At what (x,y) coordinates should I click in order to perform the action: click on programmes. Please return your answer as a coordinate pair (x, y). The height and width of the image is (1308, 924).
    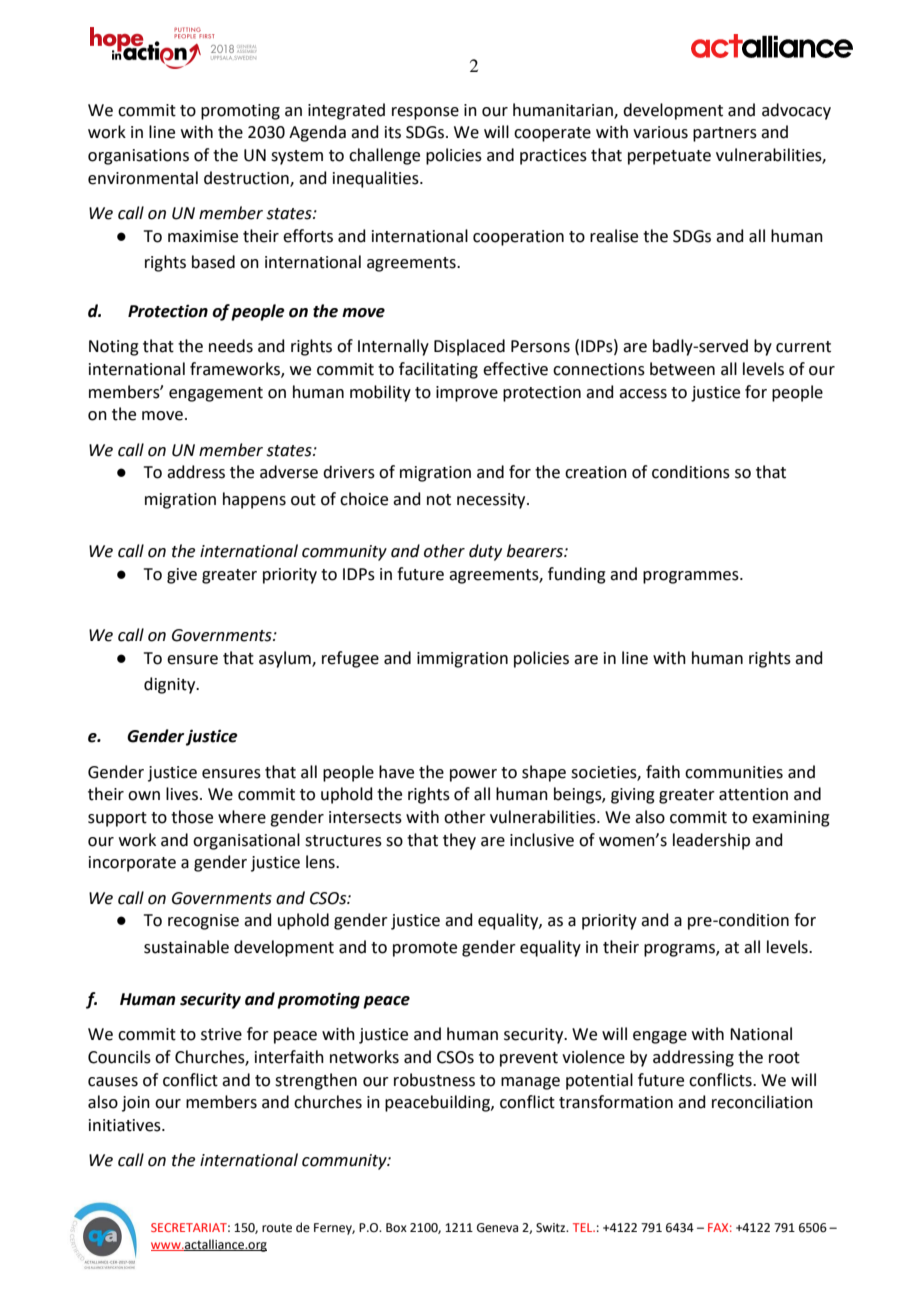
    Looking at the image, I should click on (692, 577).
